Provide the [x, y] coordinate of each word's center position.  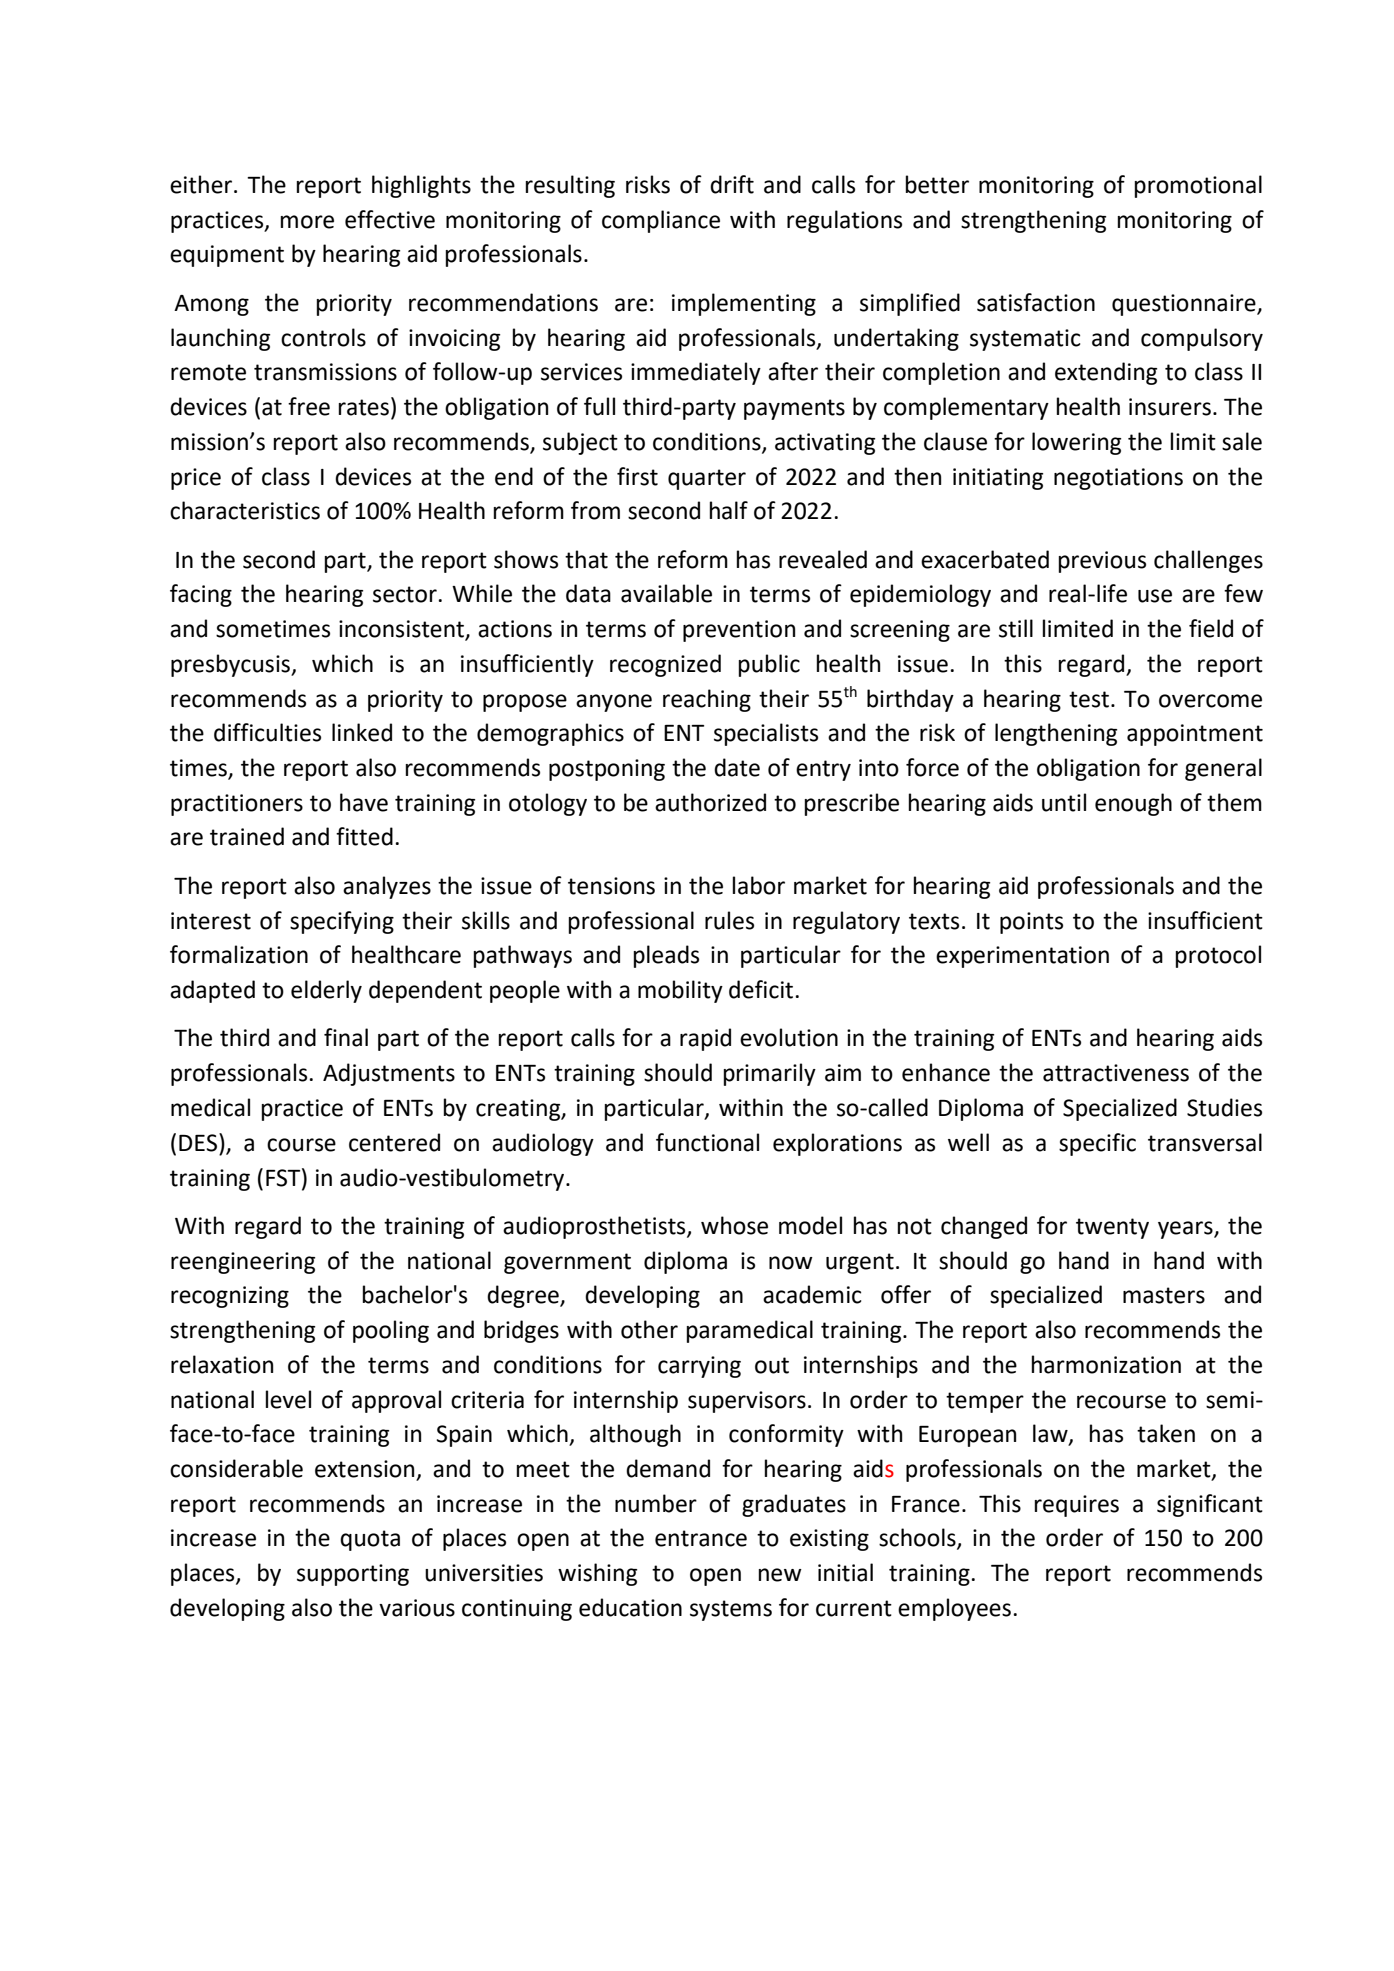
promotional [1198, 186]
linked [362, 732]
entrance [701, 1538]
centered [394, 1142]
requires [1077, 1506]
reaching [707, 700]
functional [707, 1142]
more [307, 222]
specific [1097, 1144]
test [1089, 699]
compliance [661, 221]
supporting [353, 1575]
